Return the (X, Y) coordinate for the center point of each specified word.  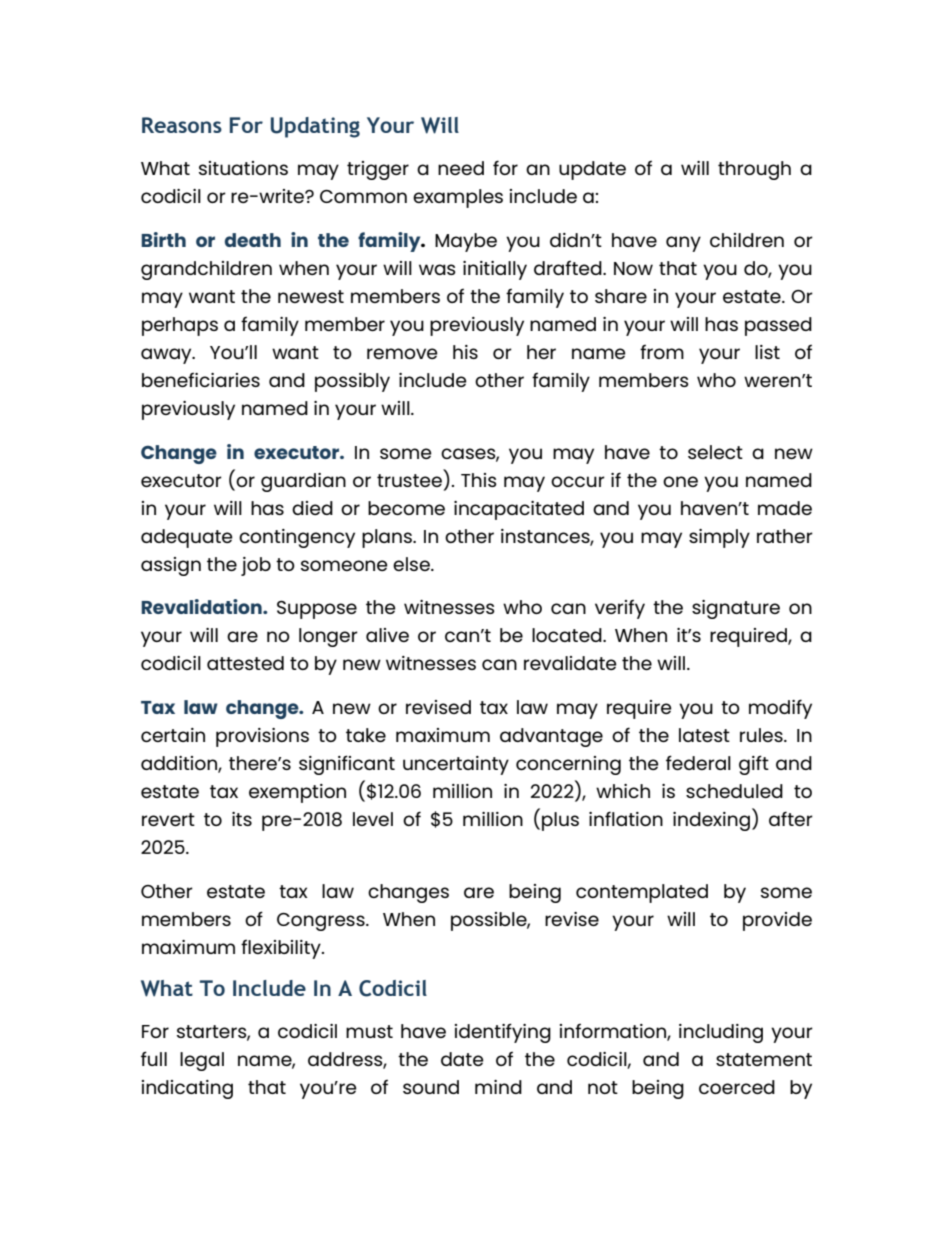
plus (560, 821)
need (461, 168)
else (412, 564)
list (767, 352)
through (754, 170)
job (256, 566)
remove (402, 353)
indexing (711, 821)
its (242, 819)
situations (243, 168)
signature (736, 609)
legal (202, 1061)
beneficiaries (201, 379)
